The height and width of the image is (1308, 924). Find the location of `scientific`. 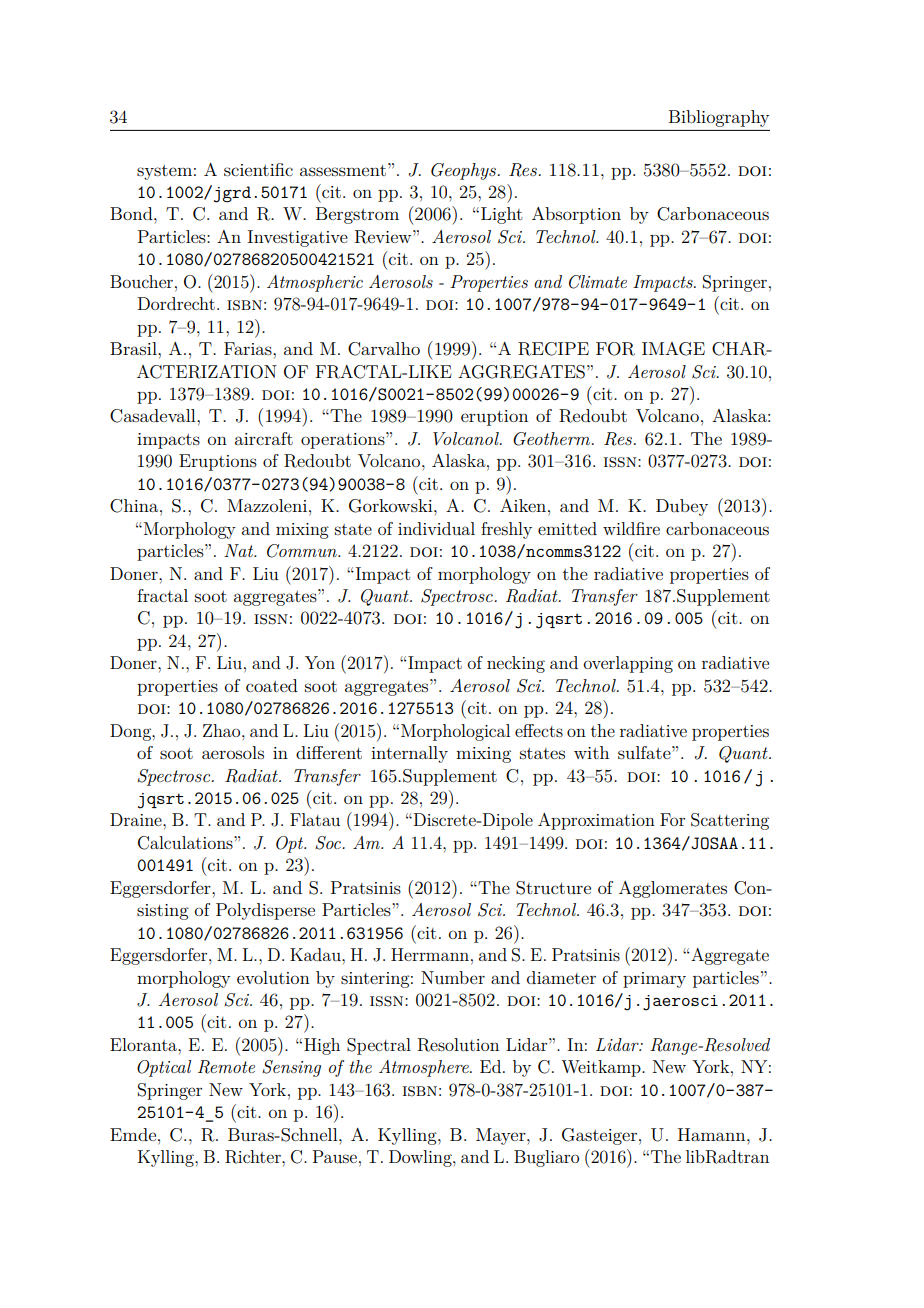

scientific is located at coordinates (258, 169).
